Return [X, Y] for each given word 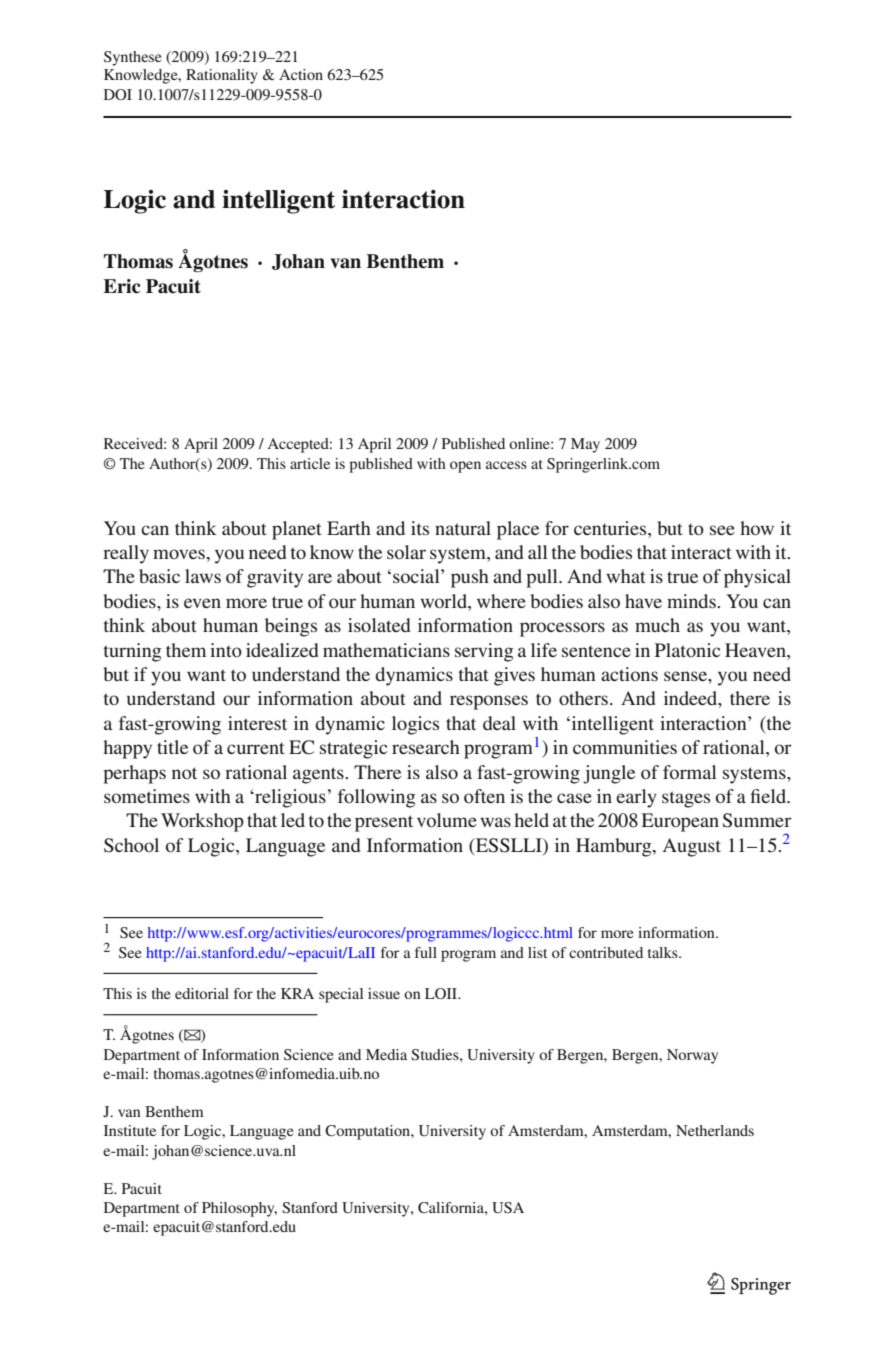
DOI [118, 94]
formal [690, 772]
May [585, 445]
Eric [122, 286]
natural [463, 528]
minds [692, 601]
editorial [202, 993]
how [757, 528]
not [184, 773]
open [465, 467]
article [310, 463]
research [426, 747]
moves [179, 554]
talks [664, 952]
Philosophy [239, 1209]
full [426, 952]
